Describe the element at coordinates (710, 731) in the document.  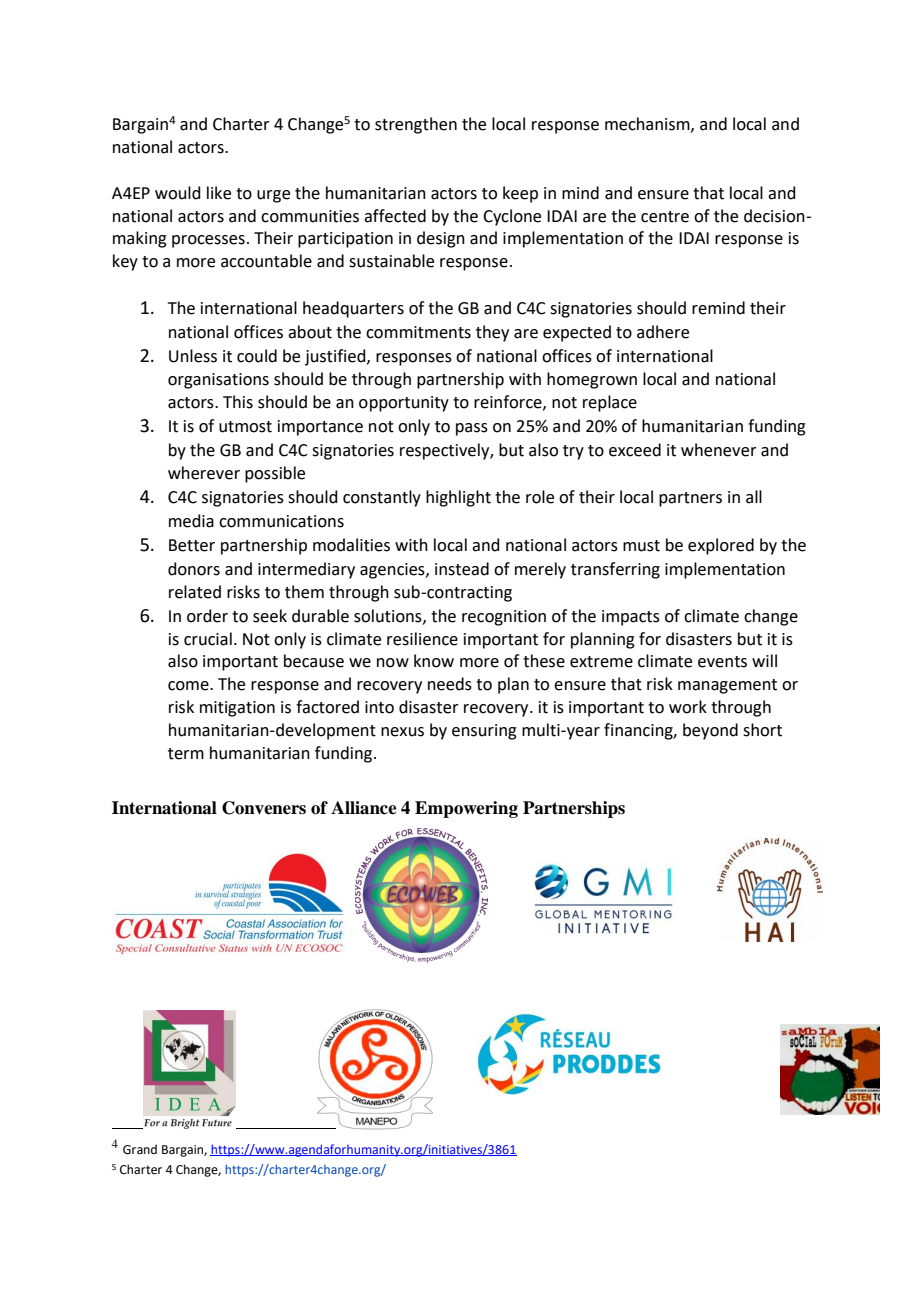
I see `beyond` at that location.
